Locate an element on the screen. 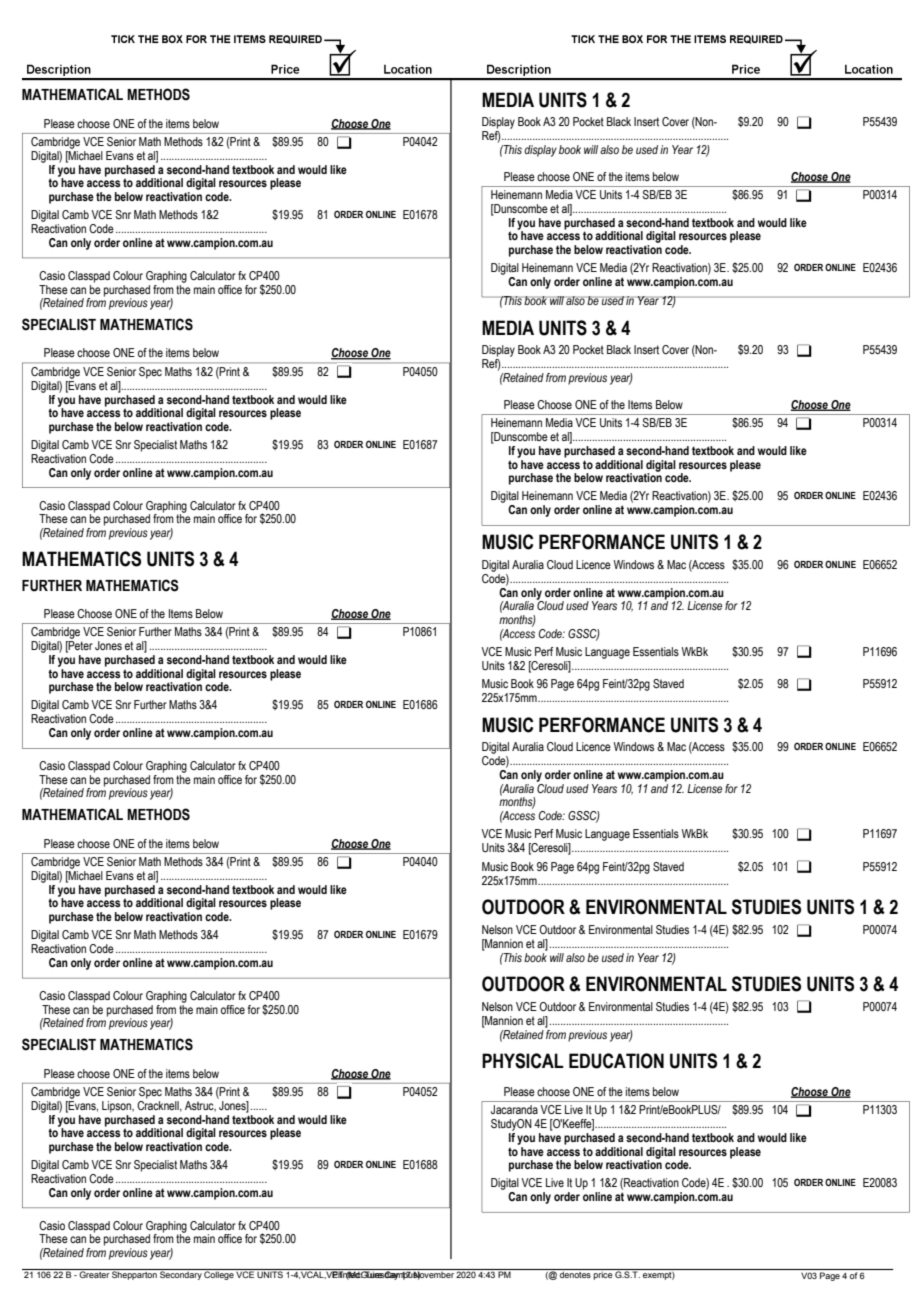 The image size is (924, 1308). PHYSICAL is located at coordinates (523, 1061).
